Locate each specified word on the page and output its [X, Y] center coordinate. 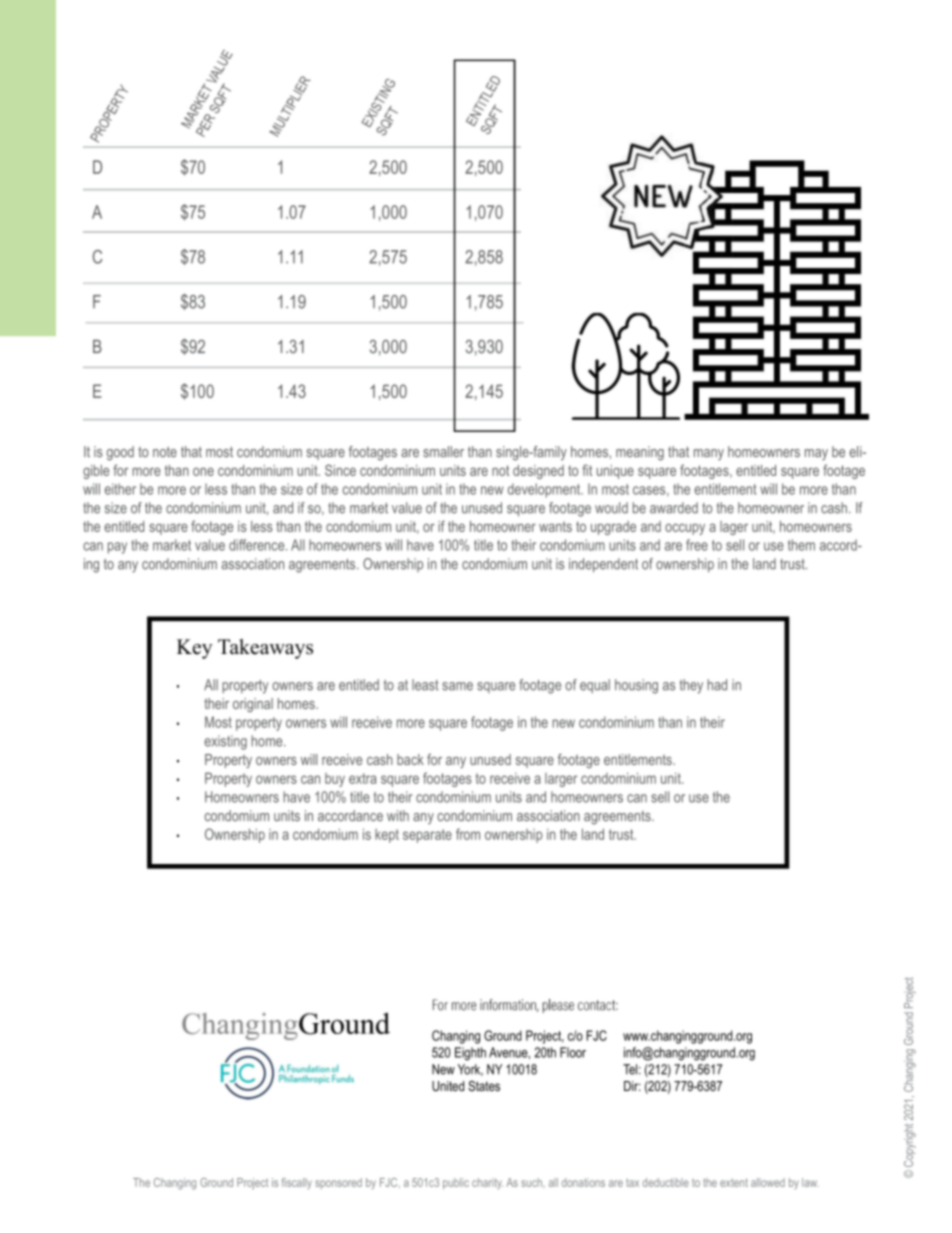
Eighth [470, 1054]
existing [225, 742]
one [203, 471]
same [457, 686]
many [709, 455]
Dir [632, 1086]
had [717, 685]
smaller [443, 451]
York [470, 1070]
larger [561, 780]
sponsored [338, 1183]
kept [387, 836]
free [697, 545]
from [468, 834]
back [410, 759]
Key [194, 649]
